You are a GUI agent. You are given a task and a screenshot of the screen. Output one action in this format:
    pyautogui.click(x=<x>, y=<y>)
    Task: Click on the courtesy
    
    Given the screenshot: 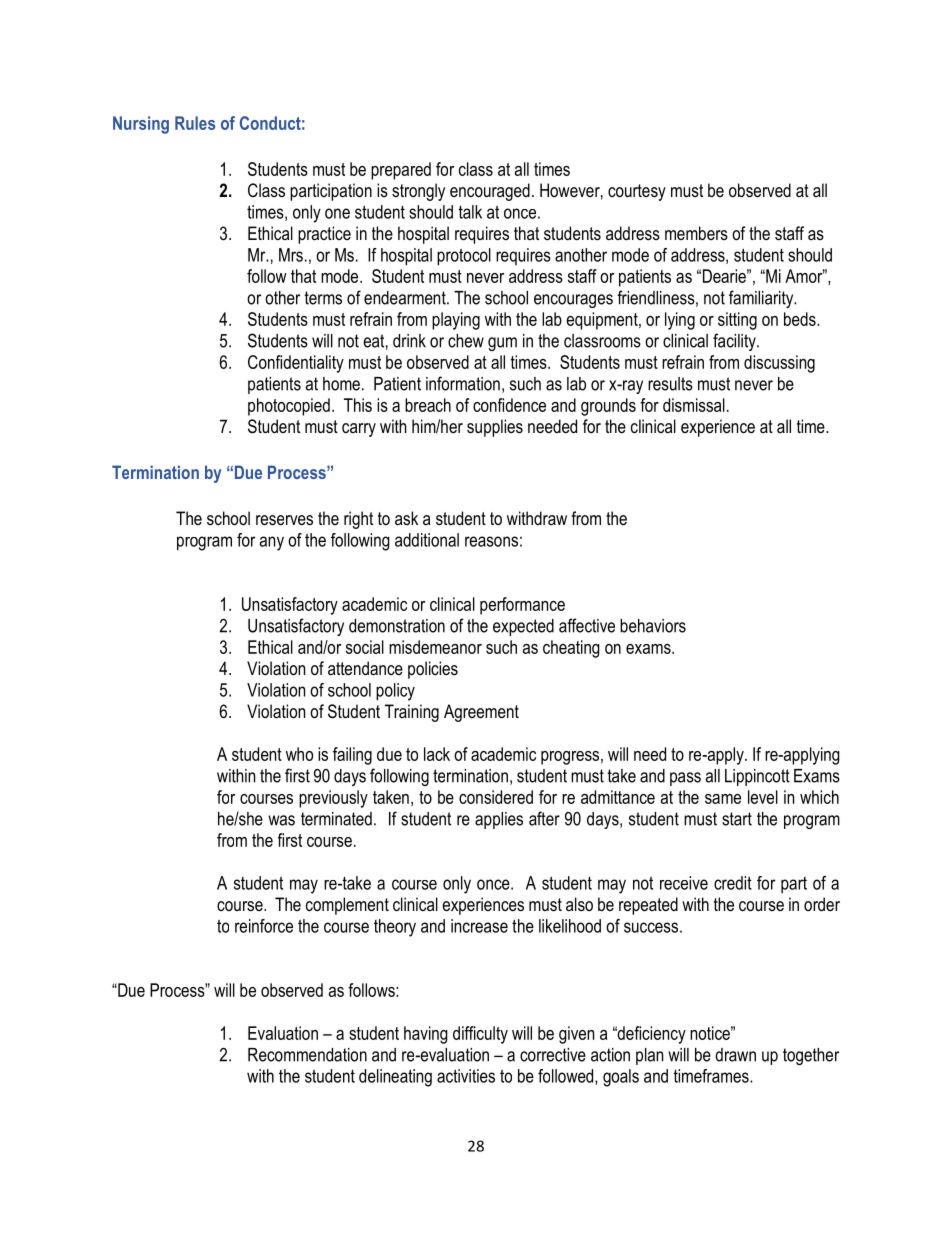 What is the action you would take?
    pyautogui.click(x=637, y=192)
